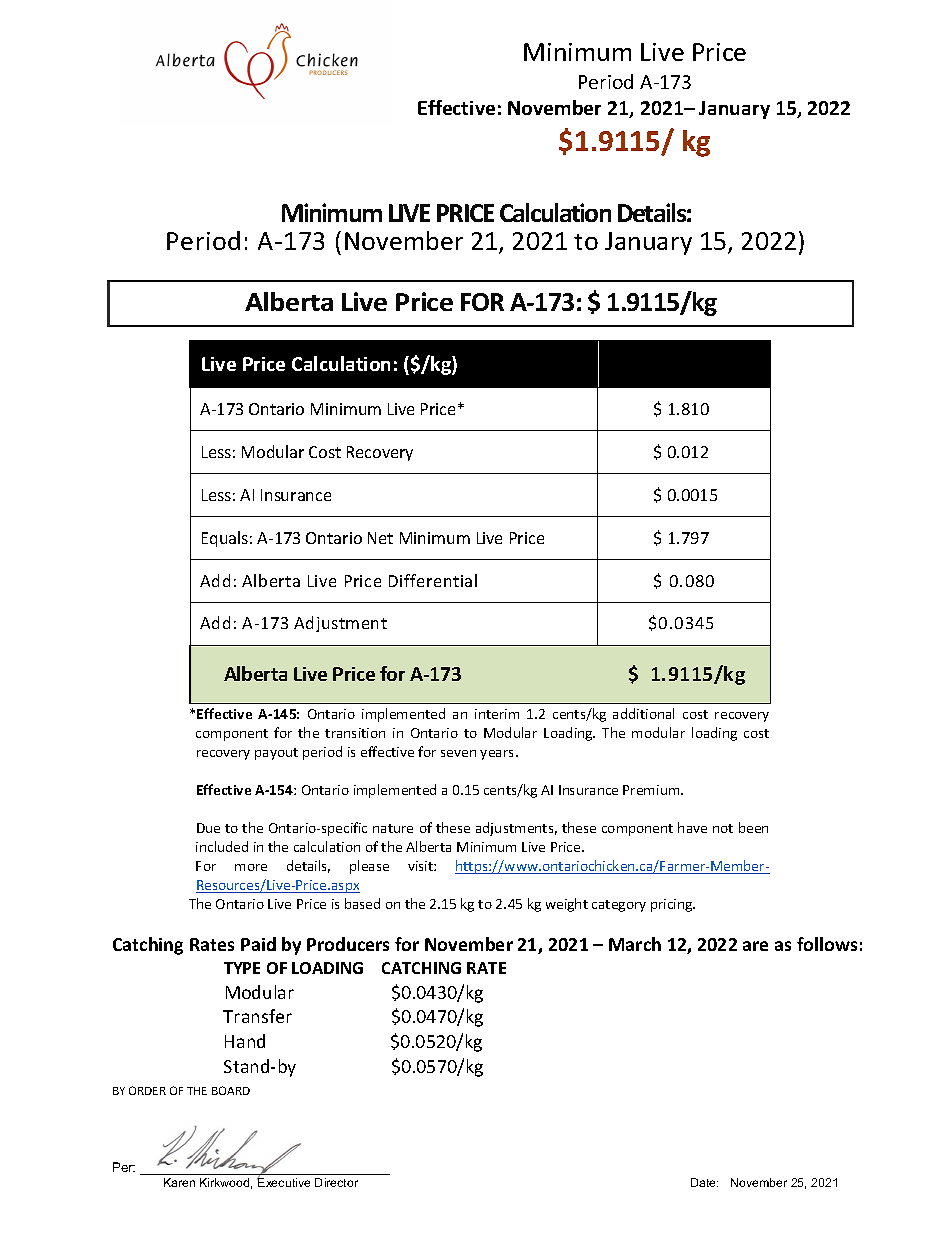 The height and width of the image is (1233, 952). Describe the element at coordinates (643, 713) in the image. I see `additional` at that location.
